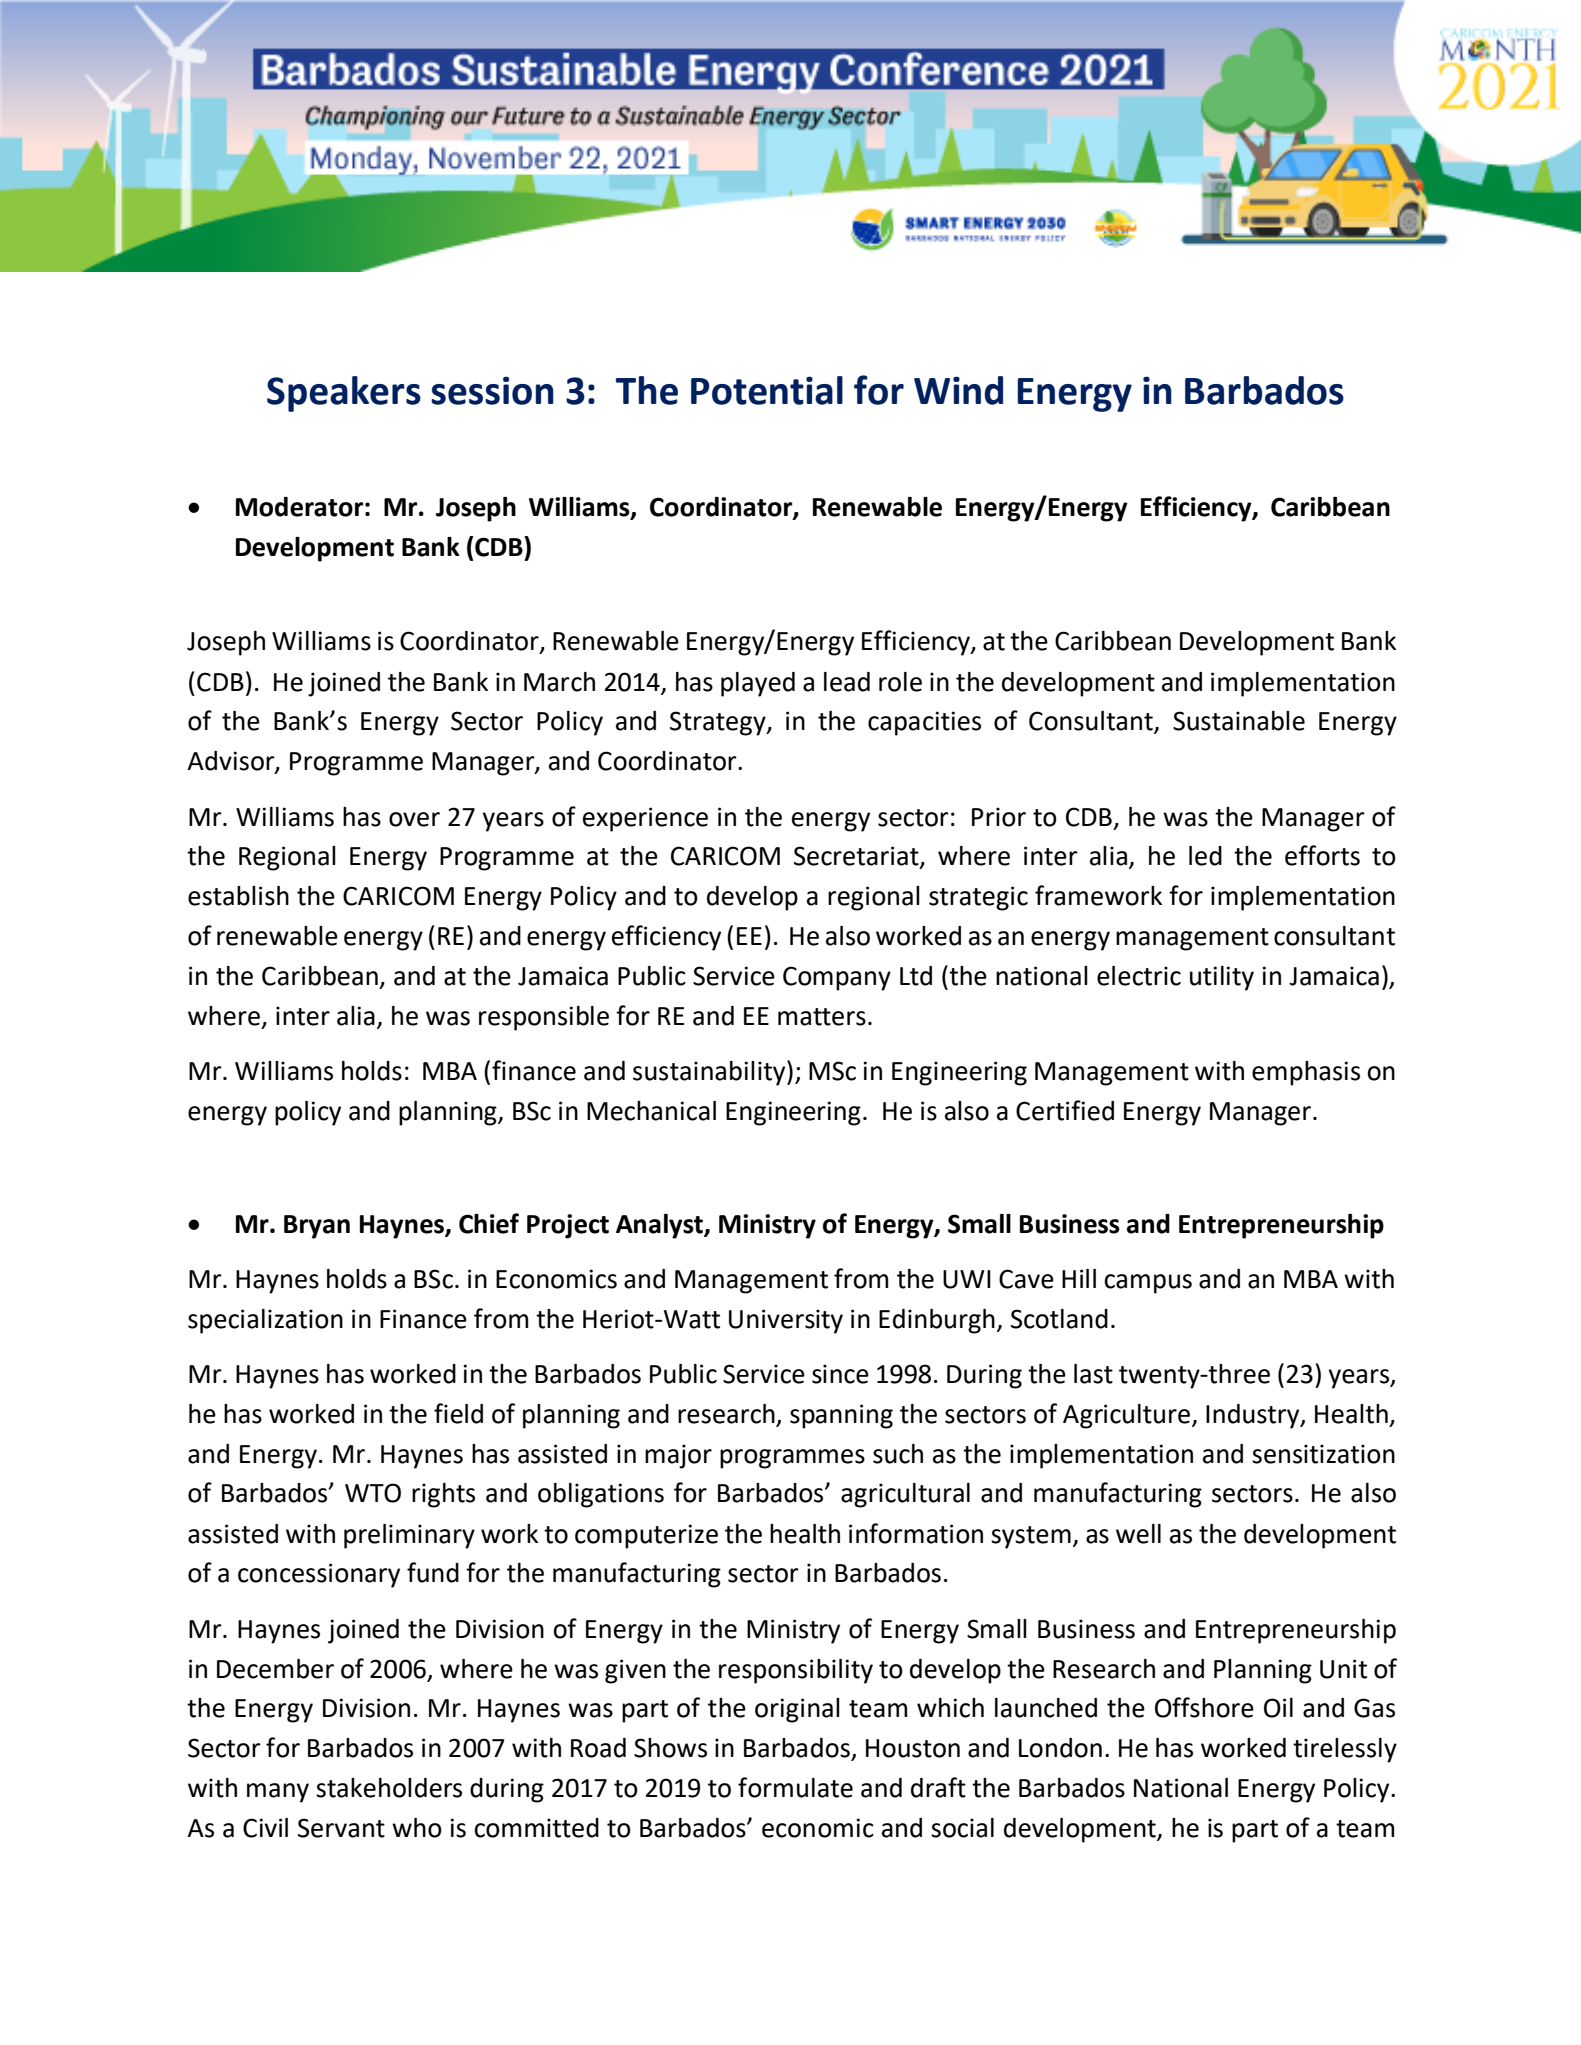 This screenshot has height=2045, width=1581. I want to click on tirelessly, so click(1345, 1750).
